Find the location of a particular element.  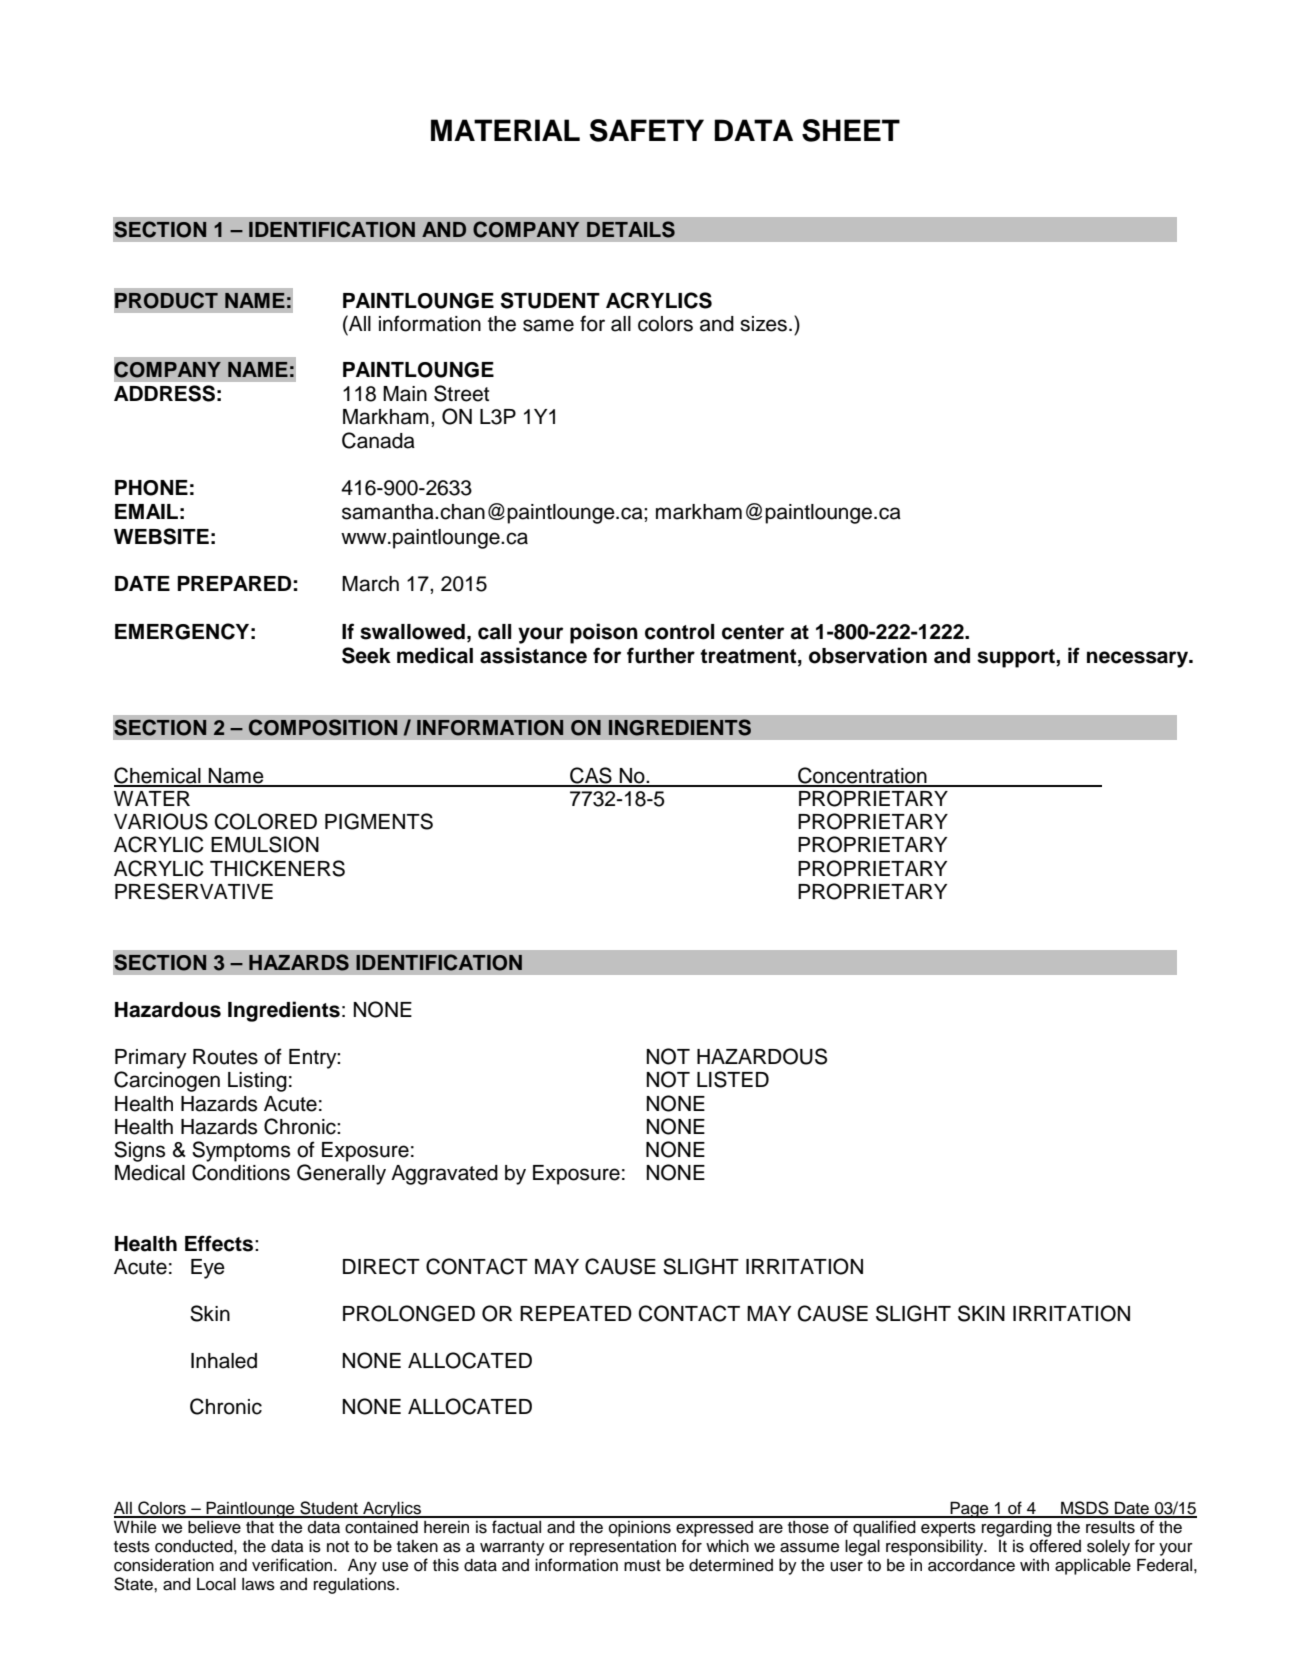

REPEATED is located at coordinates (576, 1313).
